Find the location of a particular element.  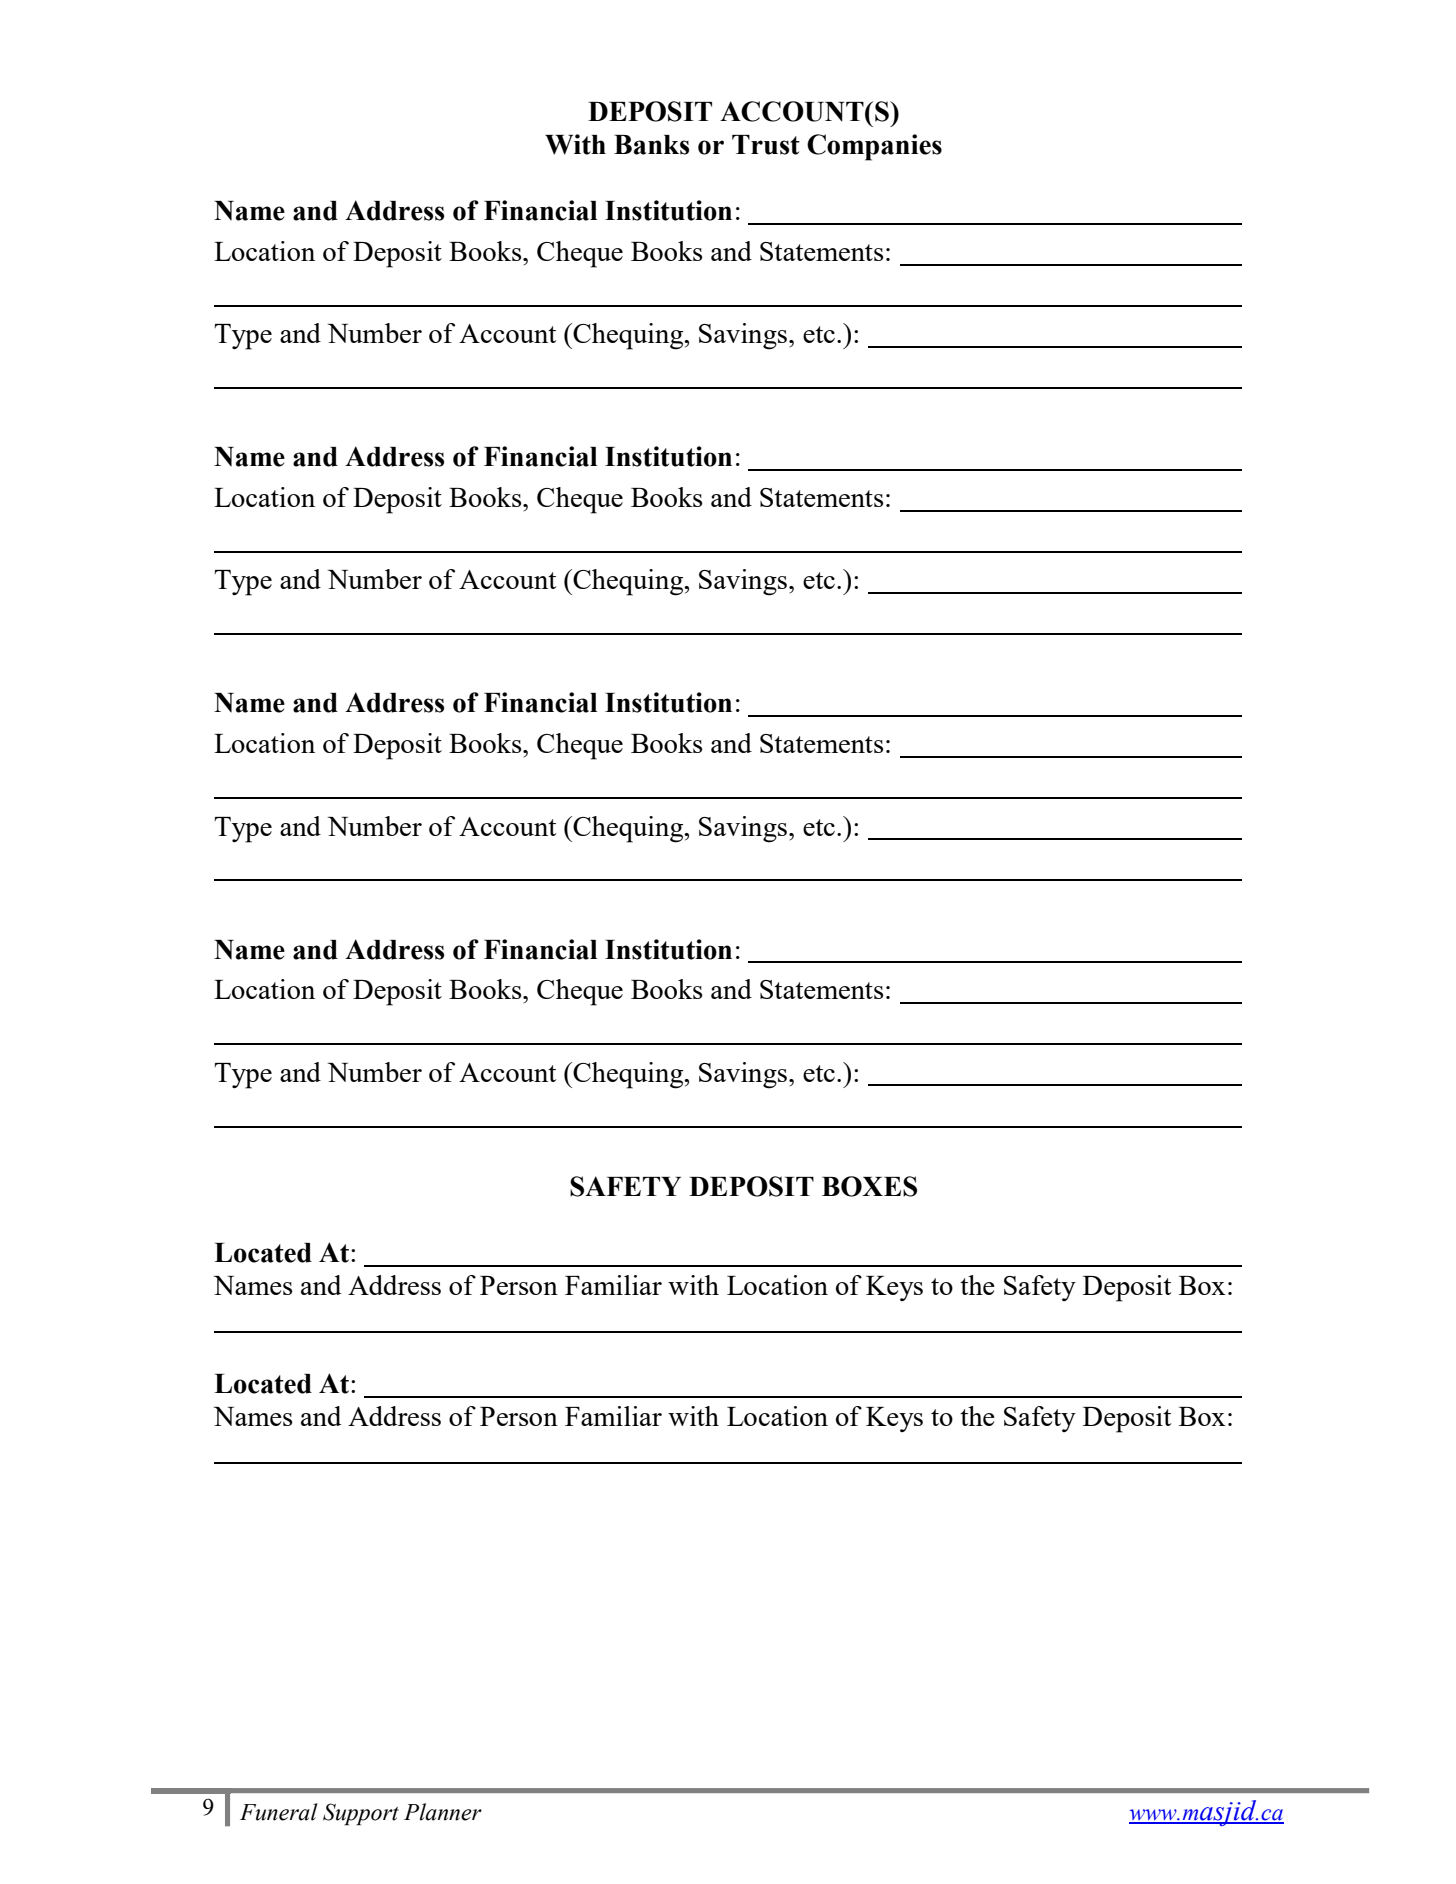

Support is located at coordinates (361, 1814).
